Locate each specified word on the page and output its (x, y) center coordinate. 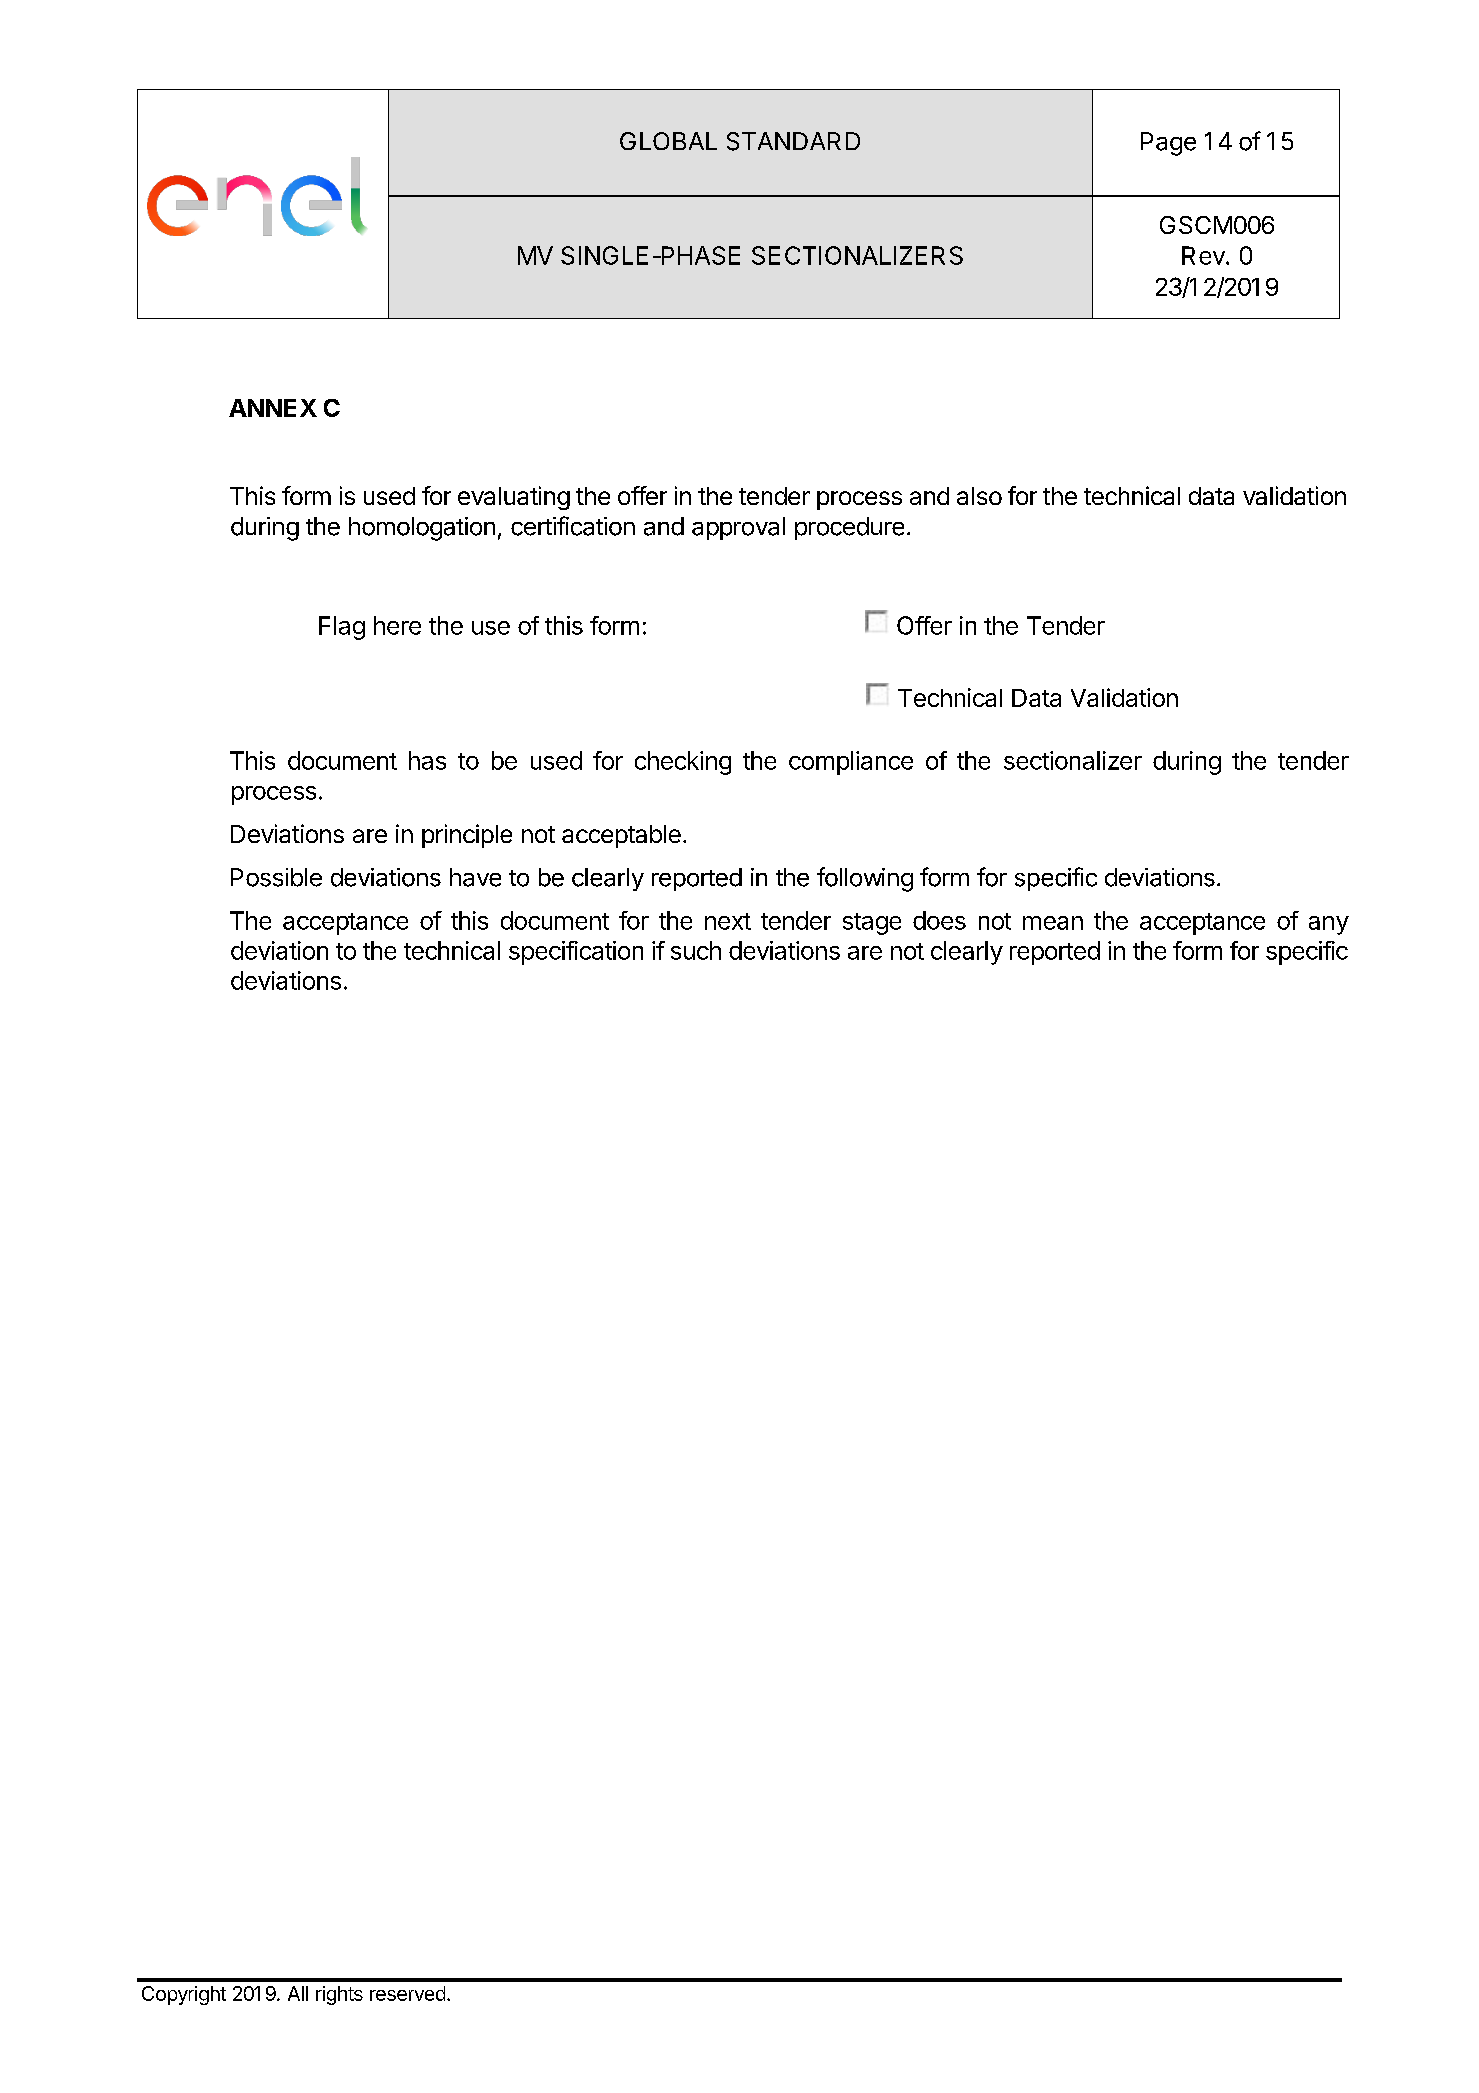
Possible (276, 877)
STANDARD (793, 141)
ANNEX (273, 408)
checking (683, 763)
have (475, 877)
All (298, 1993)
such (696, 950)
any (1329, 925)
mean (1053, 923)
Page (1168, 144)
